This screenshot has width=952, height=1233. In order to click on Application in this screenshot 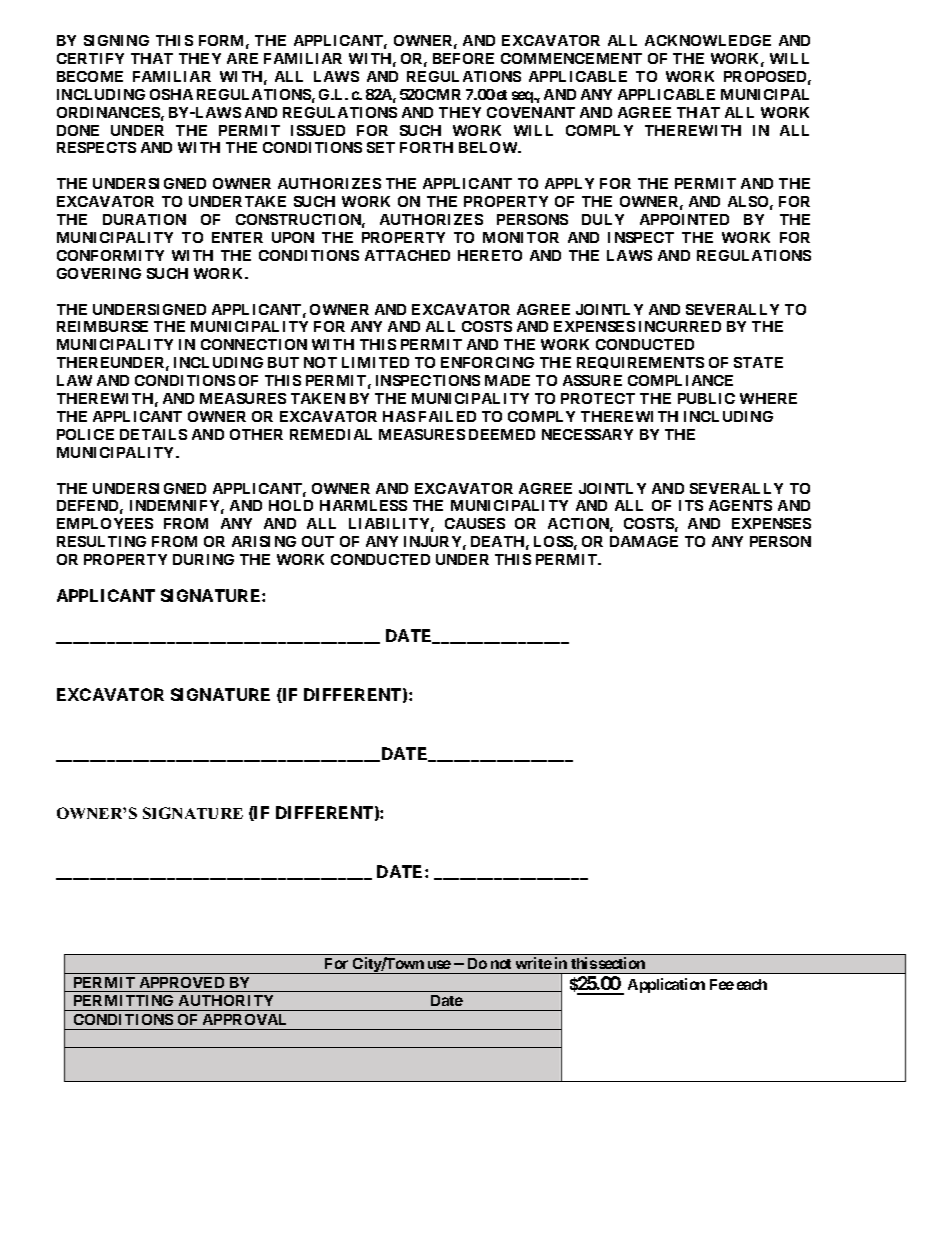, I will do `click(666, 985)`.
